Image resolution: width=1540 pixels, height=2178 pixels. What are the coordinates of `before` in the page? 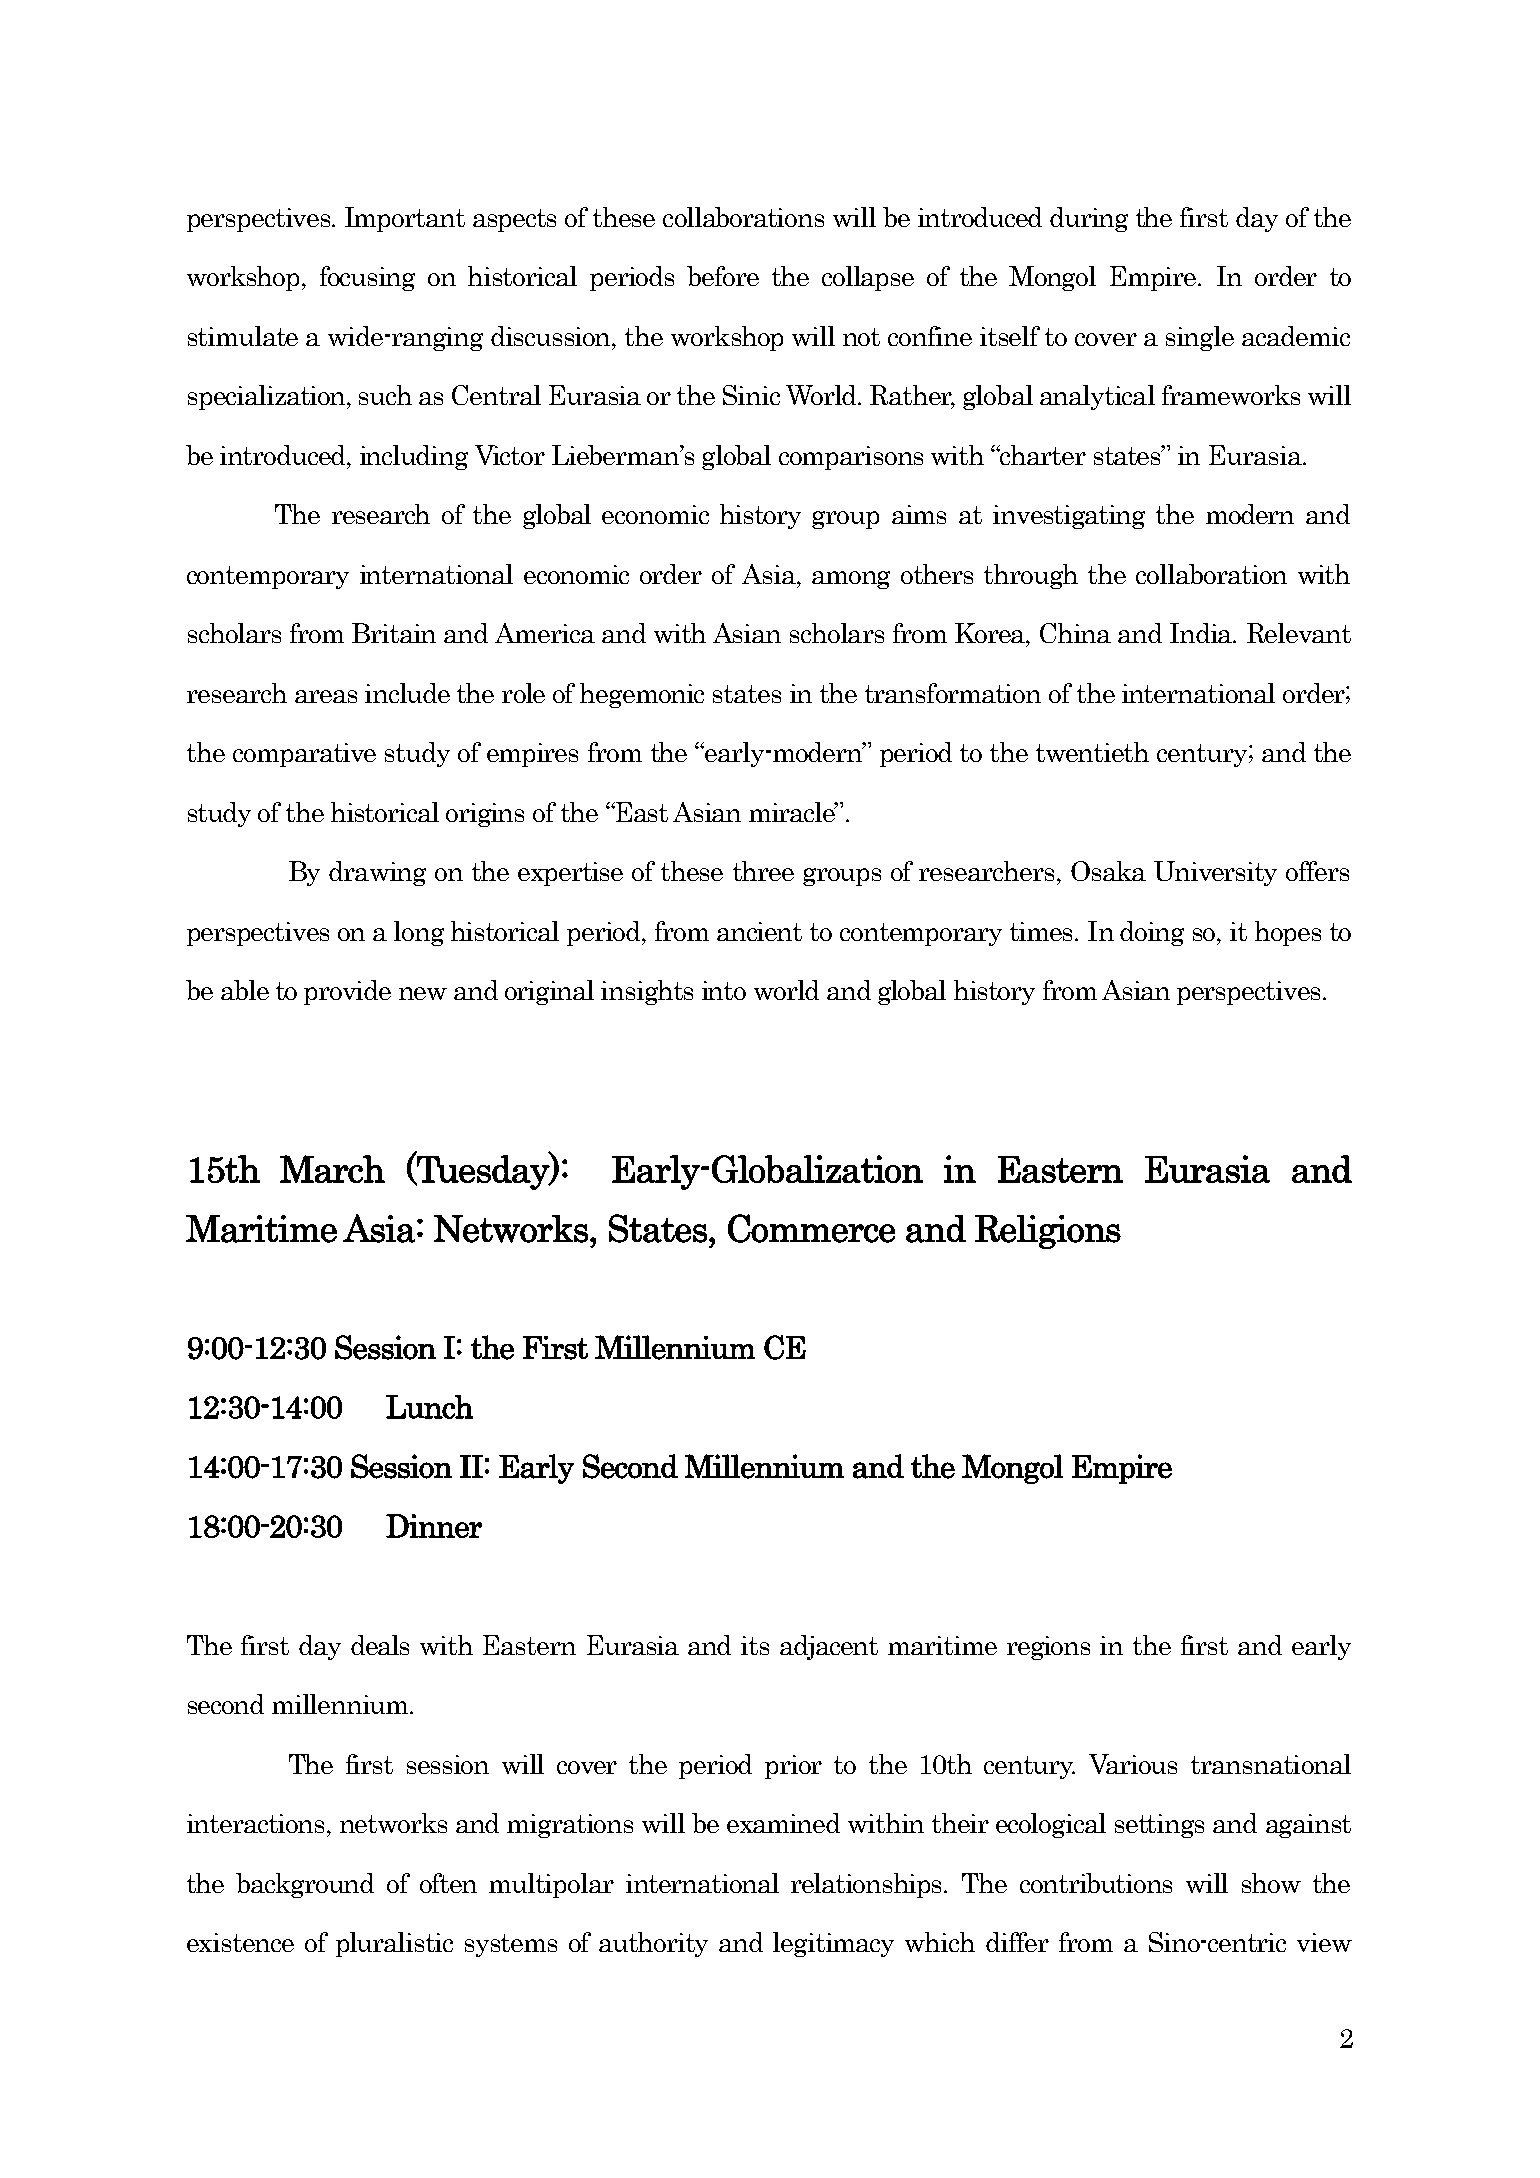 It's located at (723, 276).
